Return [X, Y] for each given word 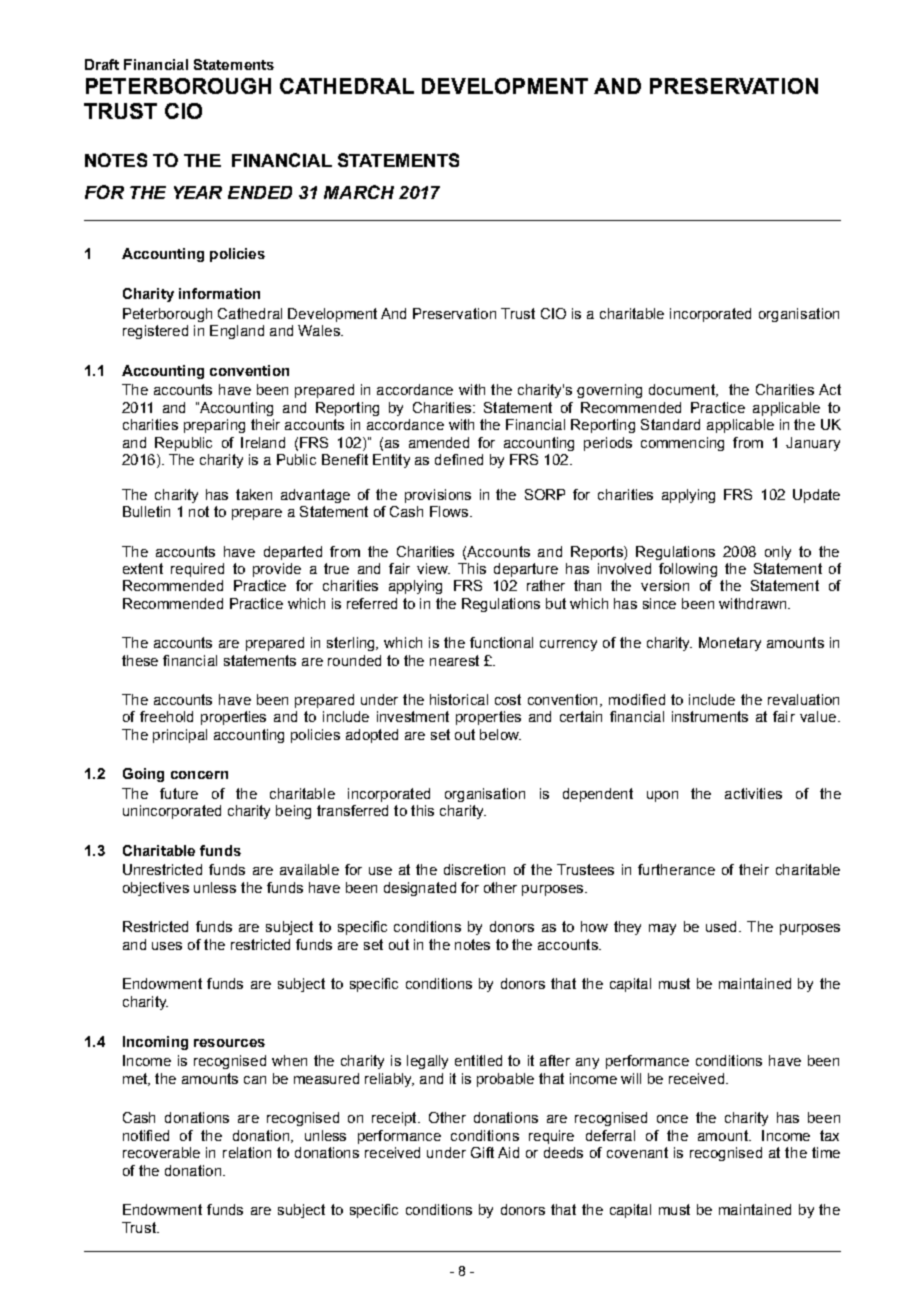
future [179, 793]
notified [146, 1135]
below [500, 734]
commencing [682, 444]
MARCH [359, 192]
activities [753, 793]
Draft [102, 64]
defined [459, 459]
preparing [214, 426]
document [683, 390]
